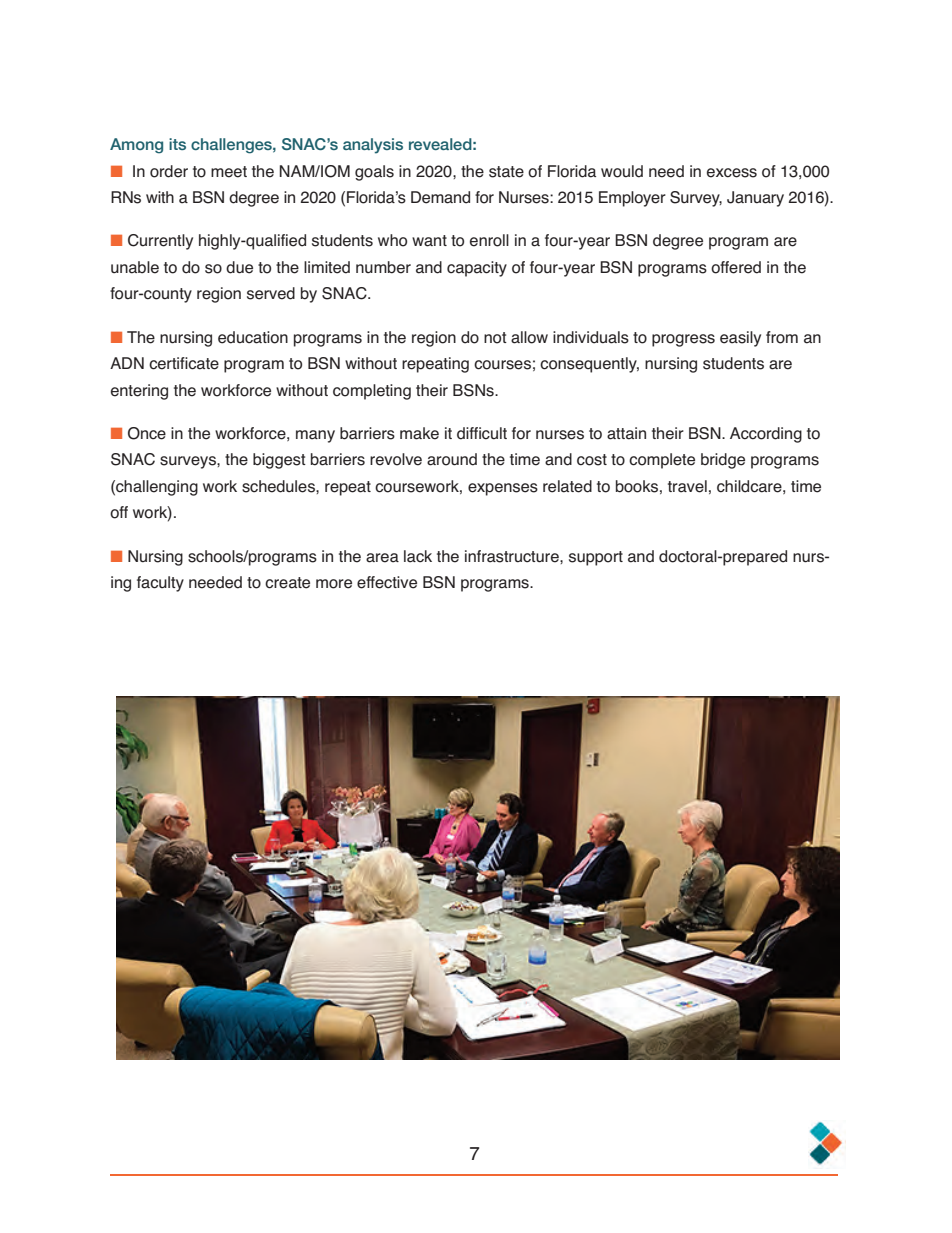 This screenshot has height=1233, width=952. What do you see at coordinates (506, 172) in the screenshot?
I see `state` at bounding box center [506, 172].
